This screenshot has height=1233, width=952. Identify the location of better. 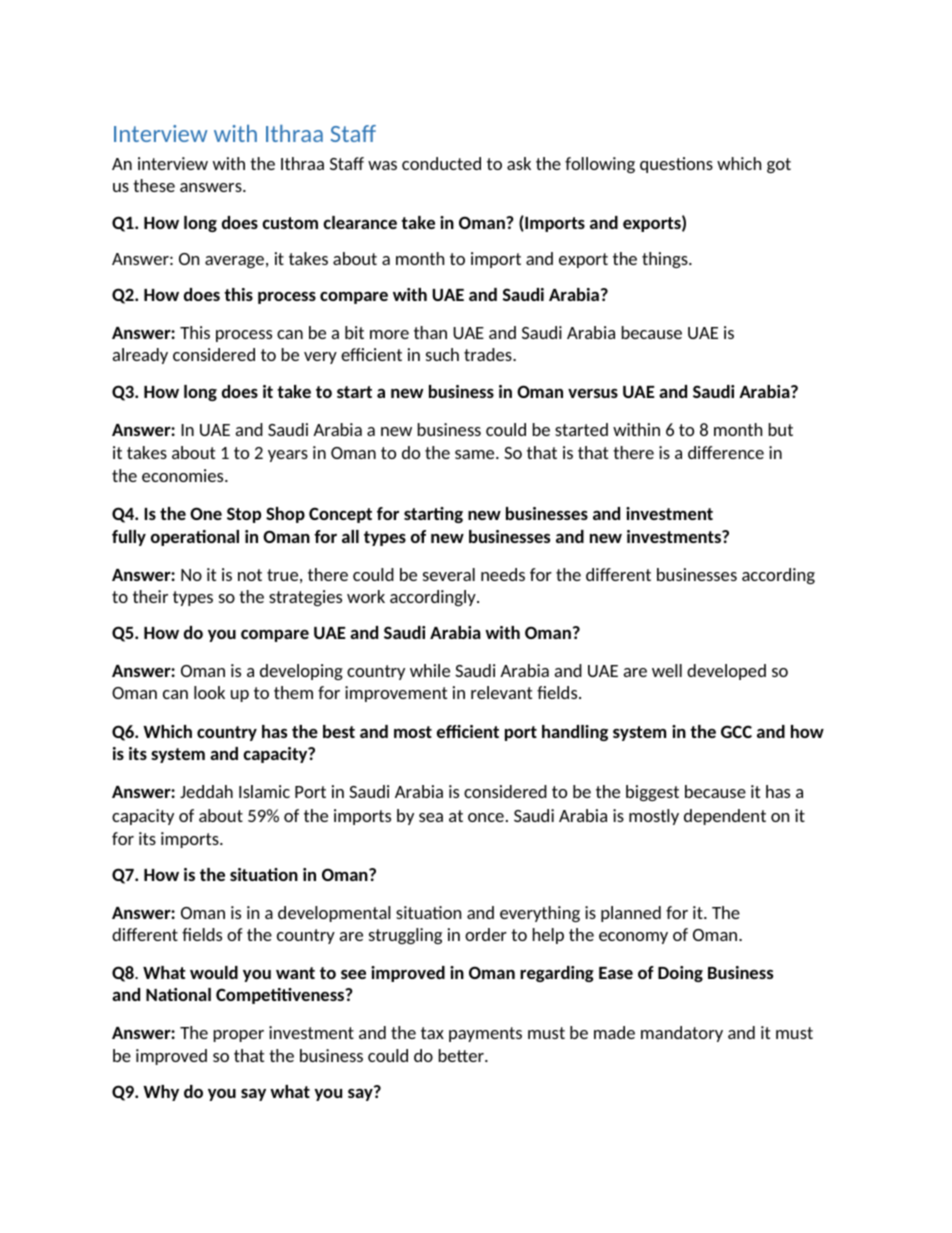
(462, 1055).
